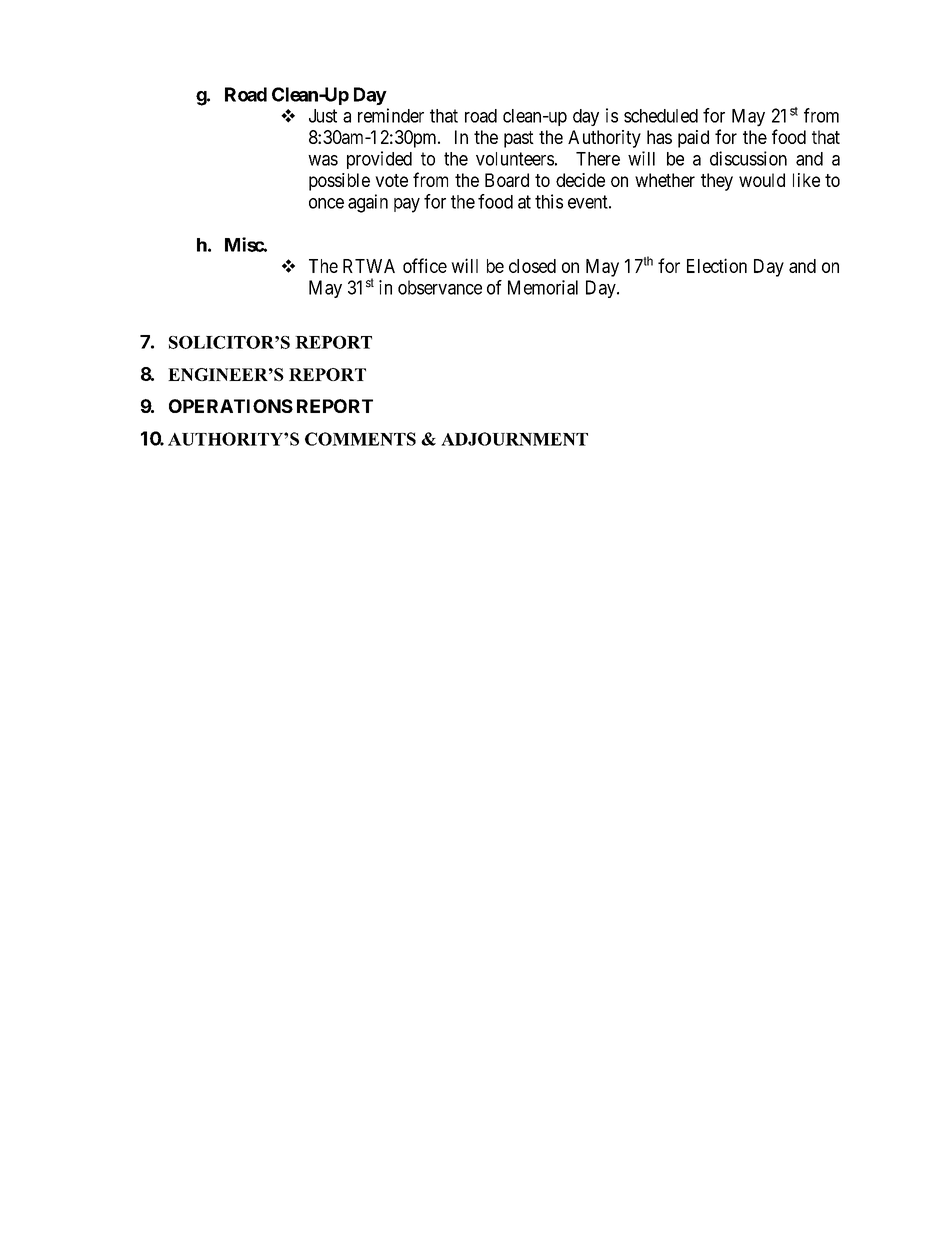  What do you see at coordinates (425, 265) in the screenshot?
I see `office` at bounding box center [425, 265].
